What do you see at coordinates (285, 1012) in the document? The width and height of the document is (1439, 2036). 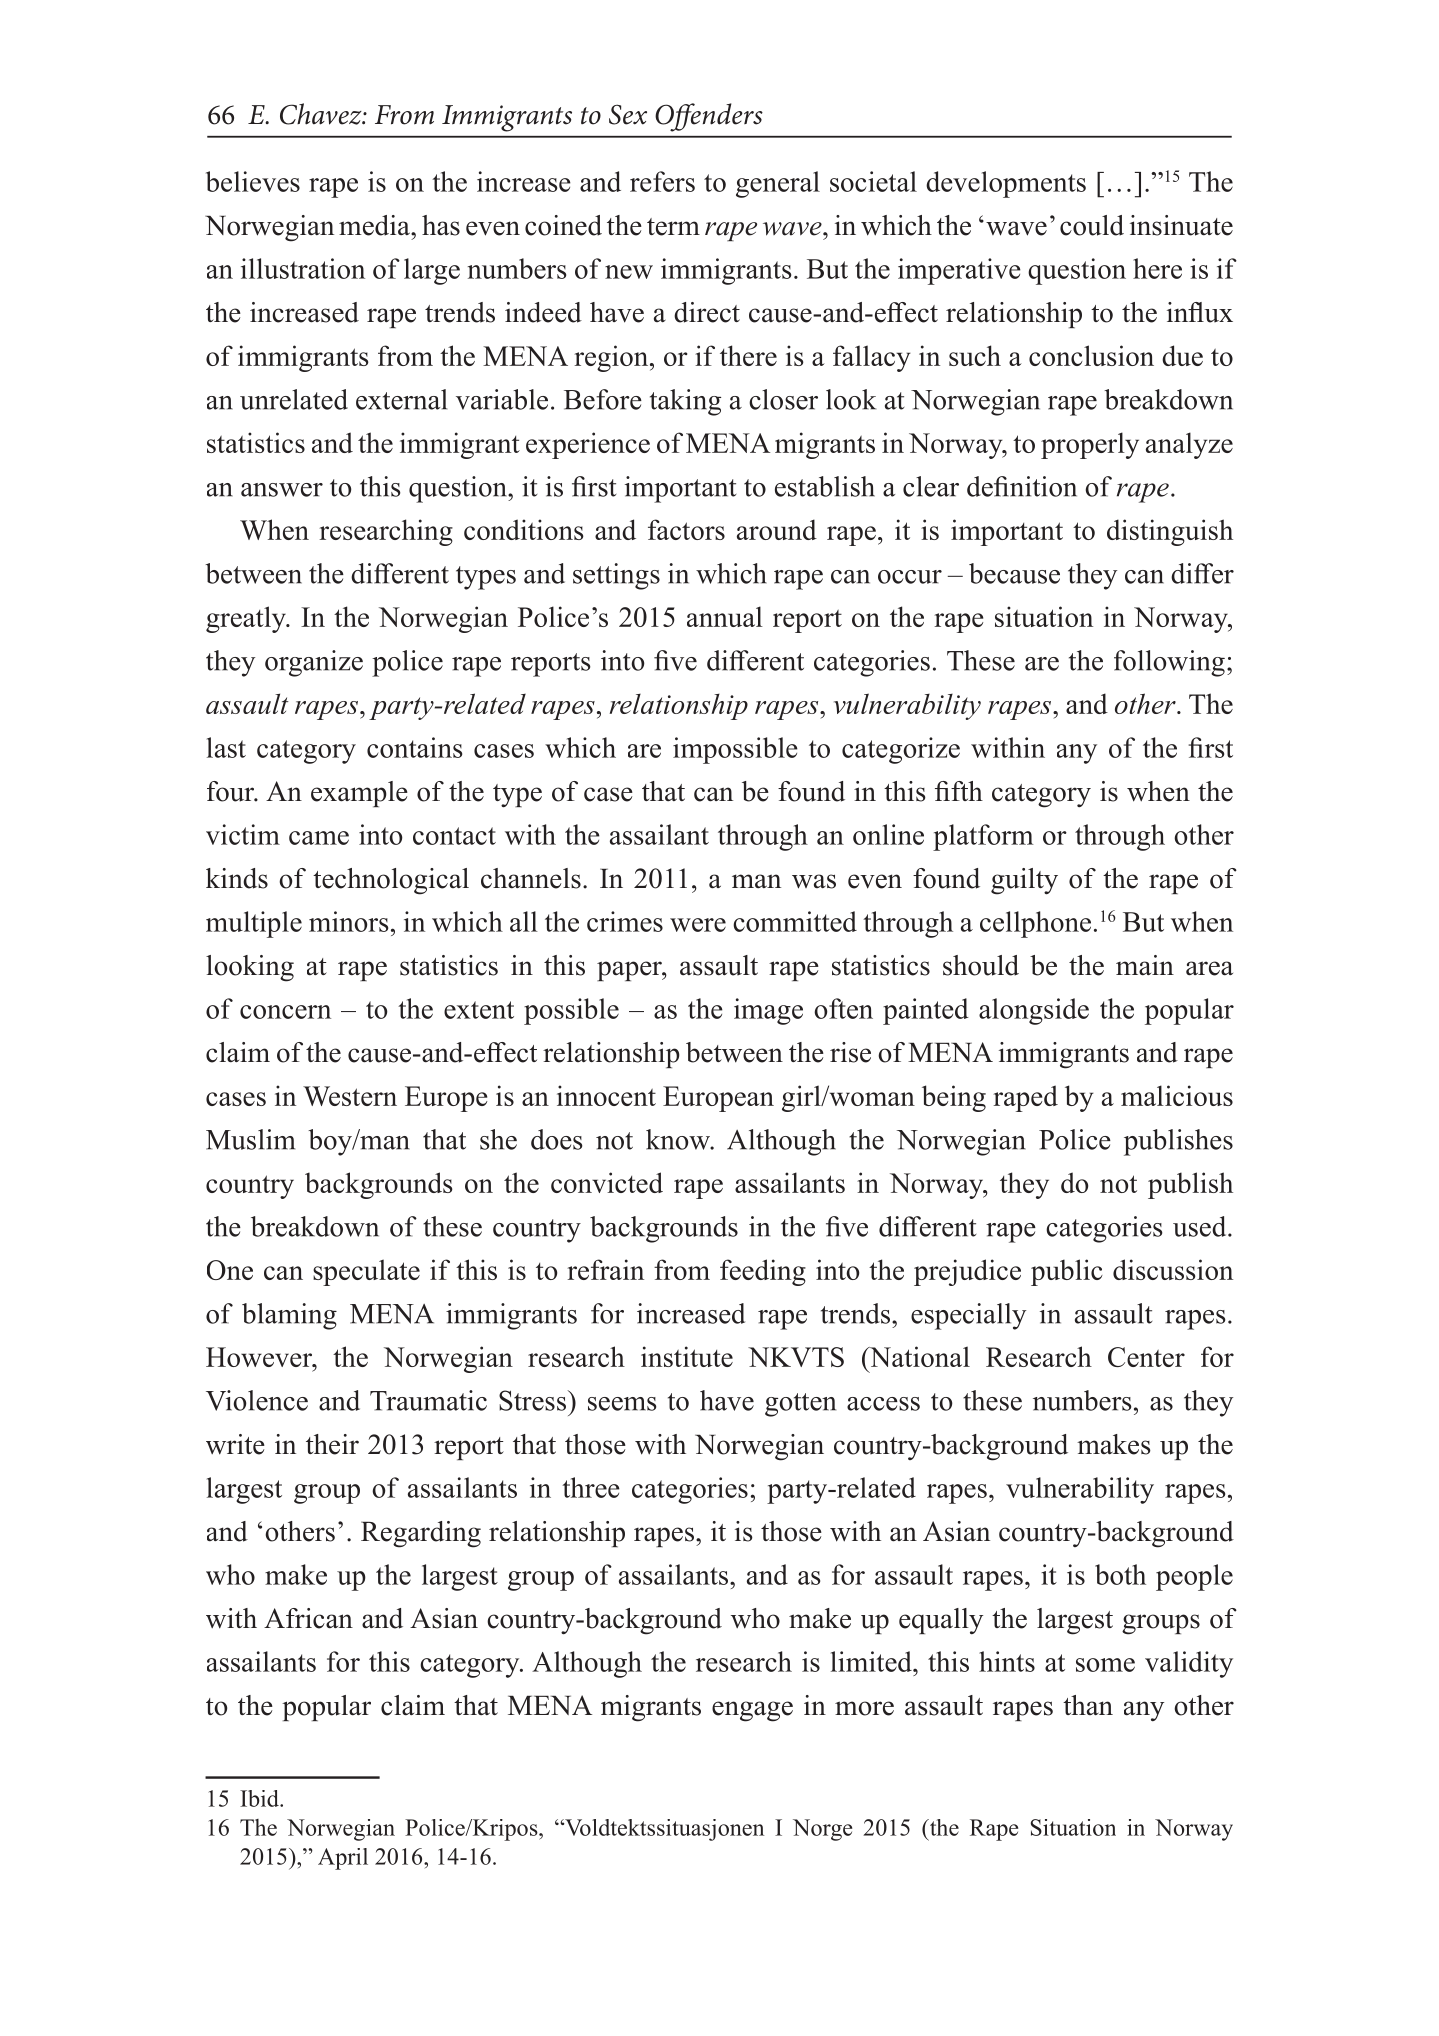 I see `concern` at bounding box center [285, 1012].
